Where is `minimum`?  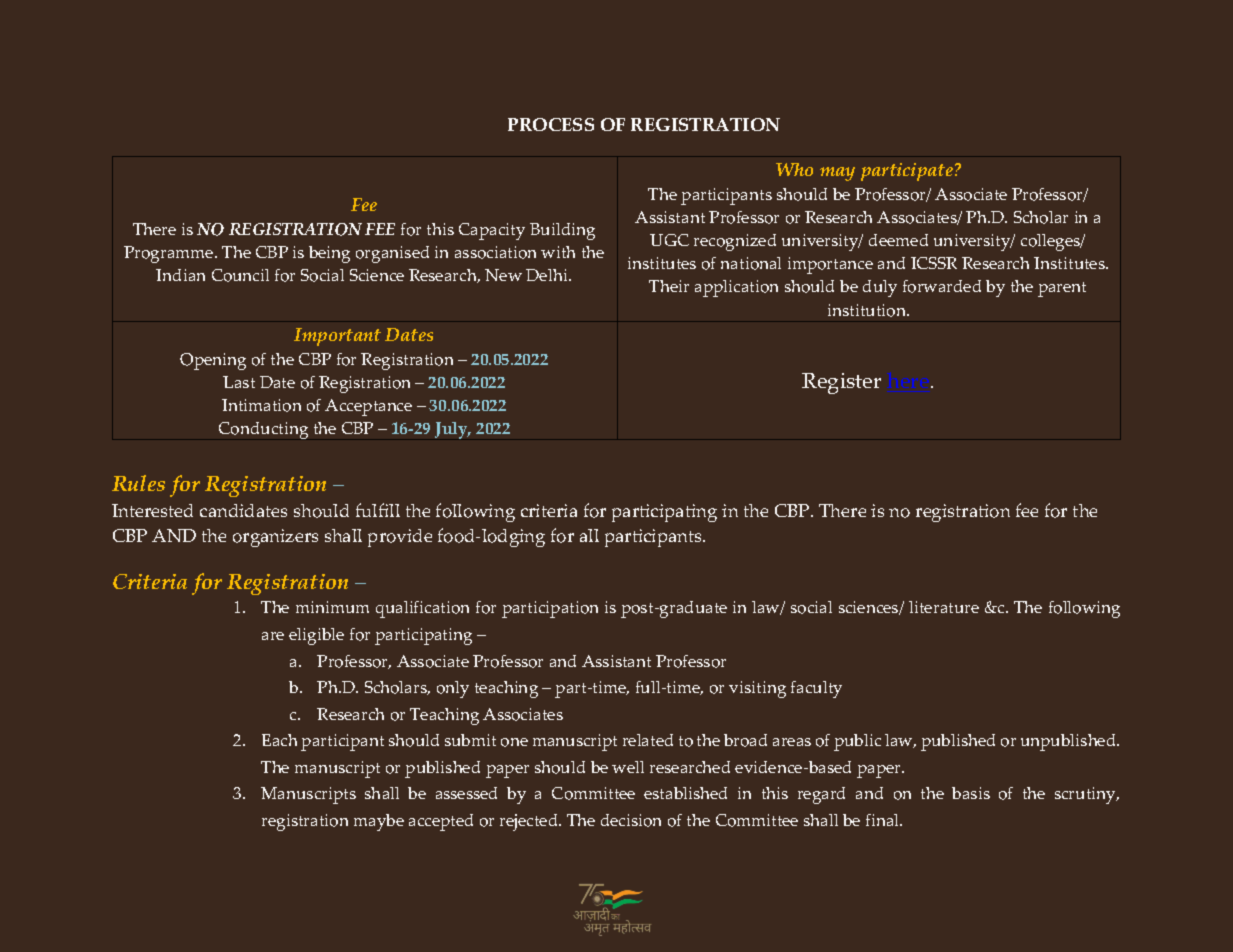
minimum is located at coordinates (332, 607).
